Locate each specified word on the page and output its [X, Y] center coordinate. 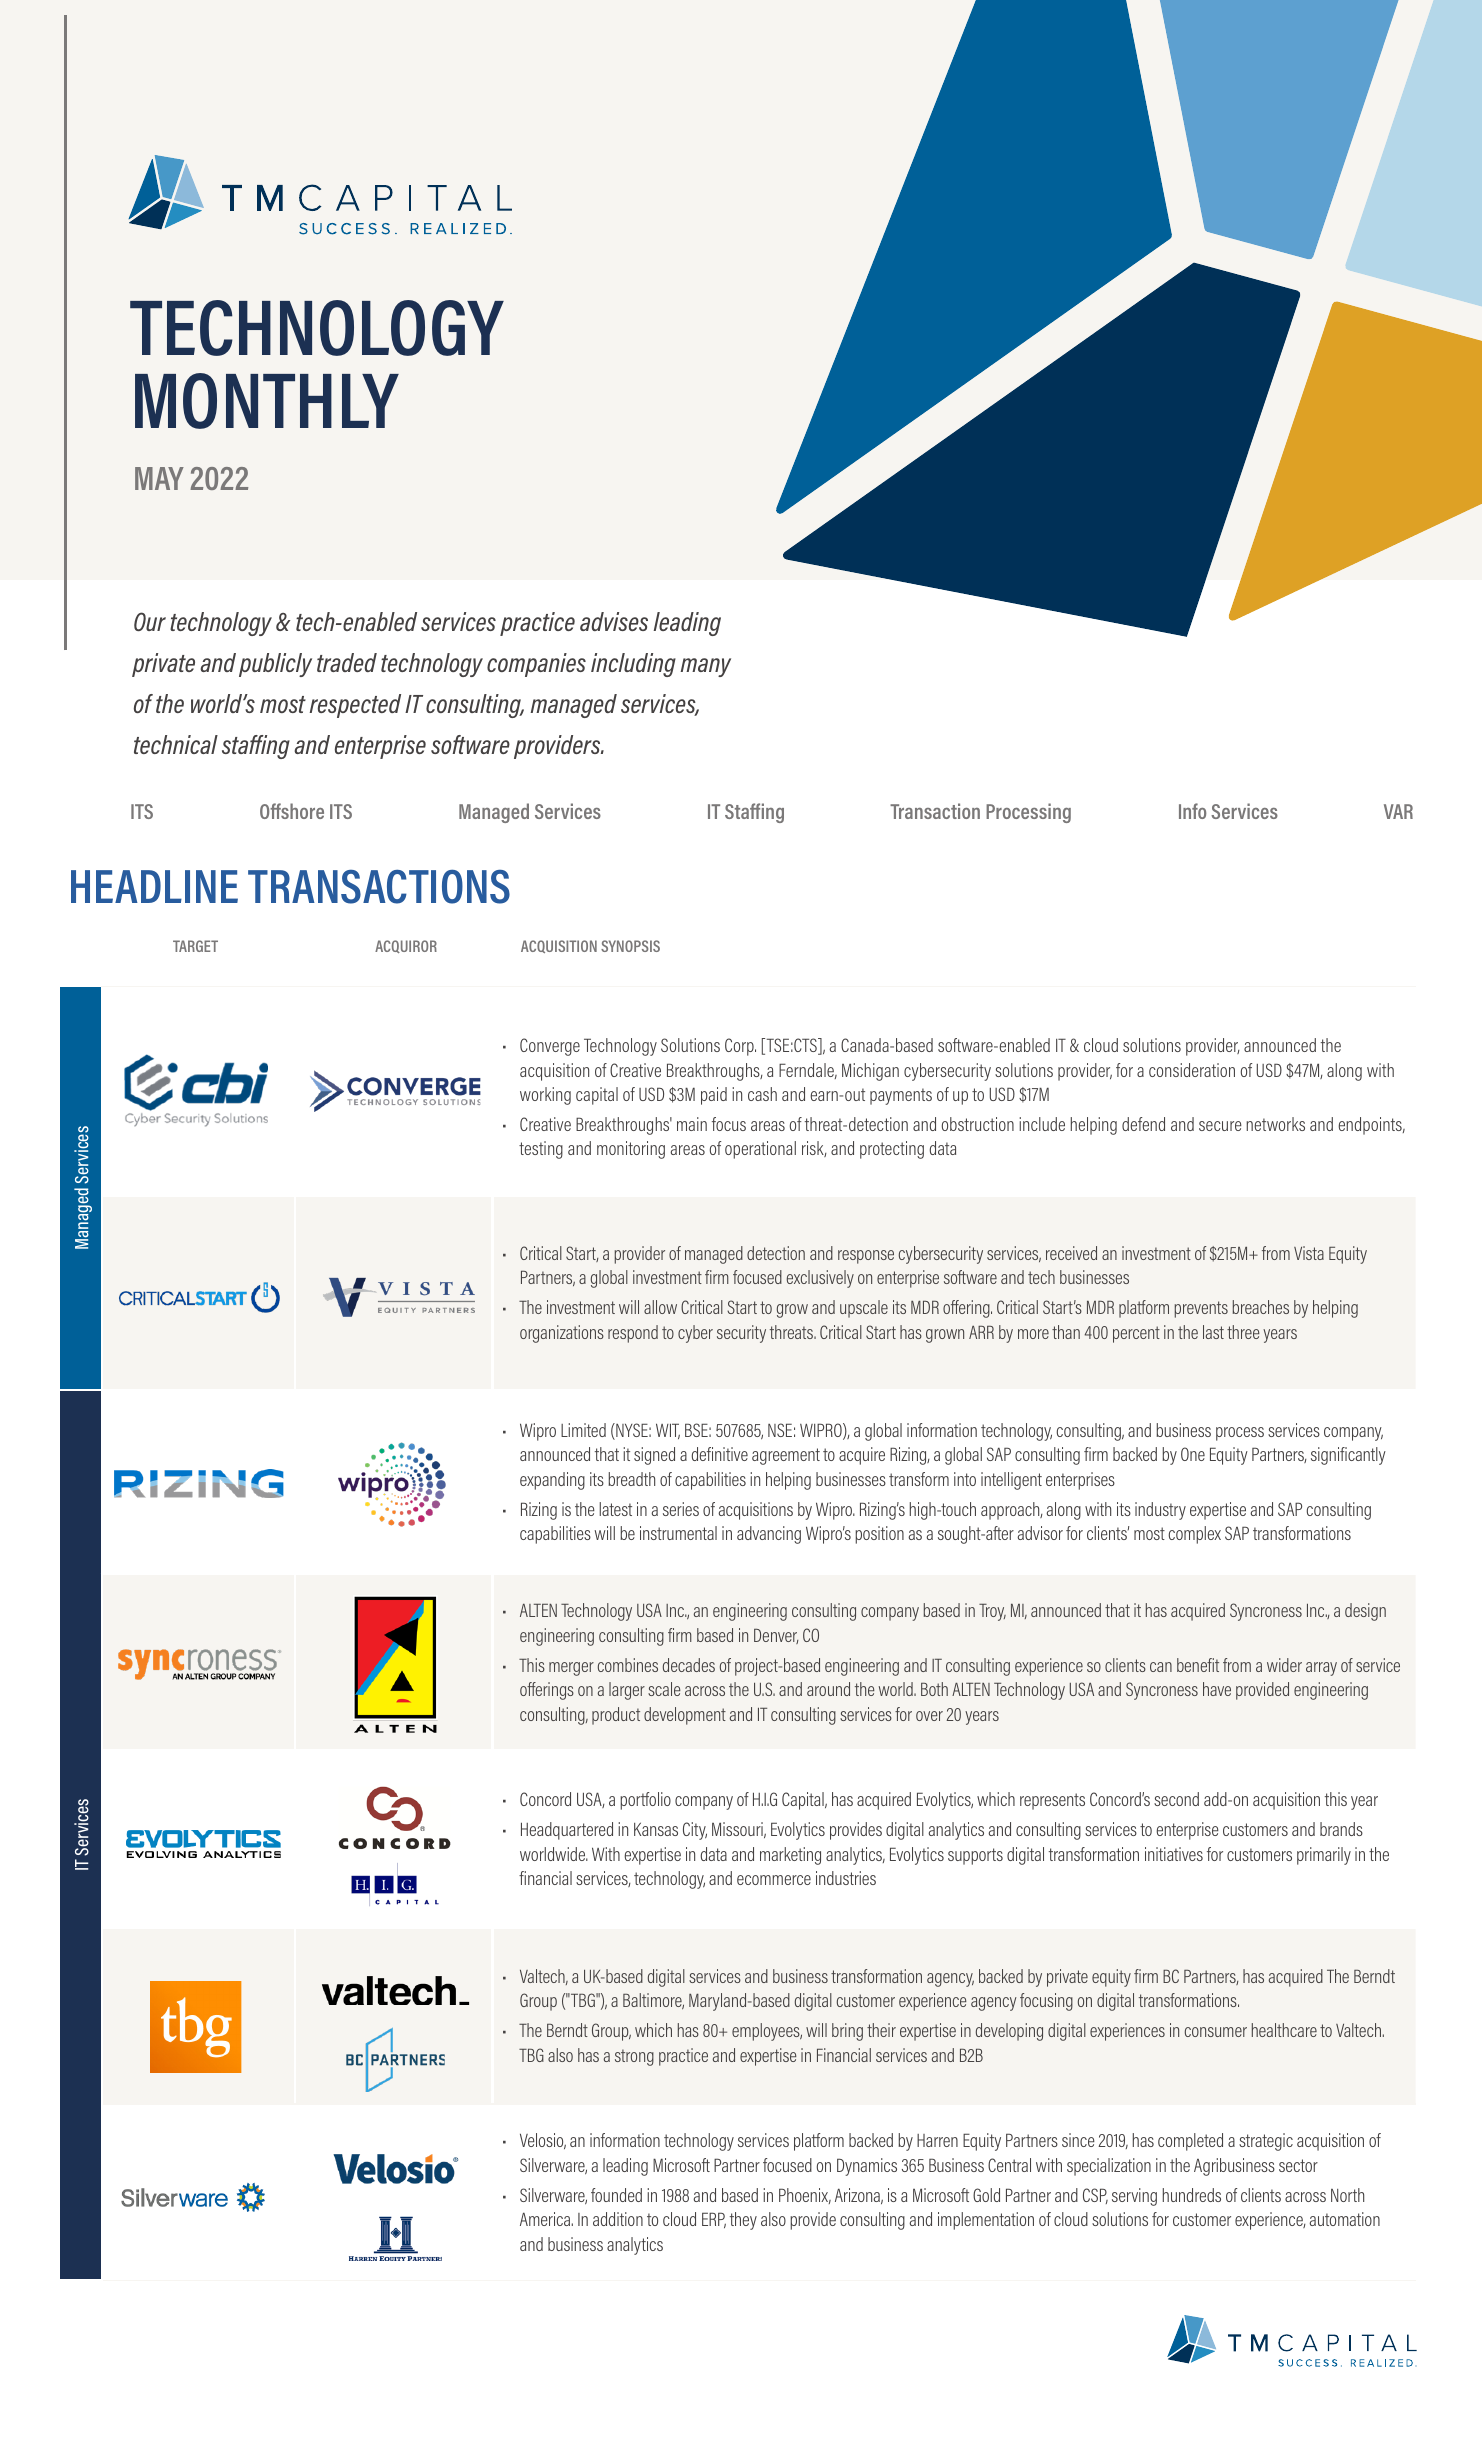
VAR [1398, 811]
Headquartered [567, 1831]
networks [1275, 1124]
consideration [1192, 1070]
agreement [786, 1456]
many [706, 667]
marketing [790, 1856]
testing [541, 1150]
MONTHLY [267, 401]
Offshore [292, 811]
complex [1195, 1535]
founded [616, 2195]
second [1176, 1799]
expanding [552, 1481]
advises [614, 621]
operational [760, 1150]
